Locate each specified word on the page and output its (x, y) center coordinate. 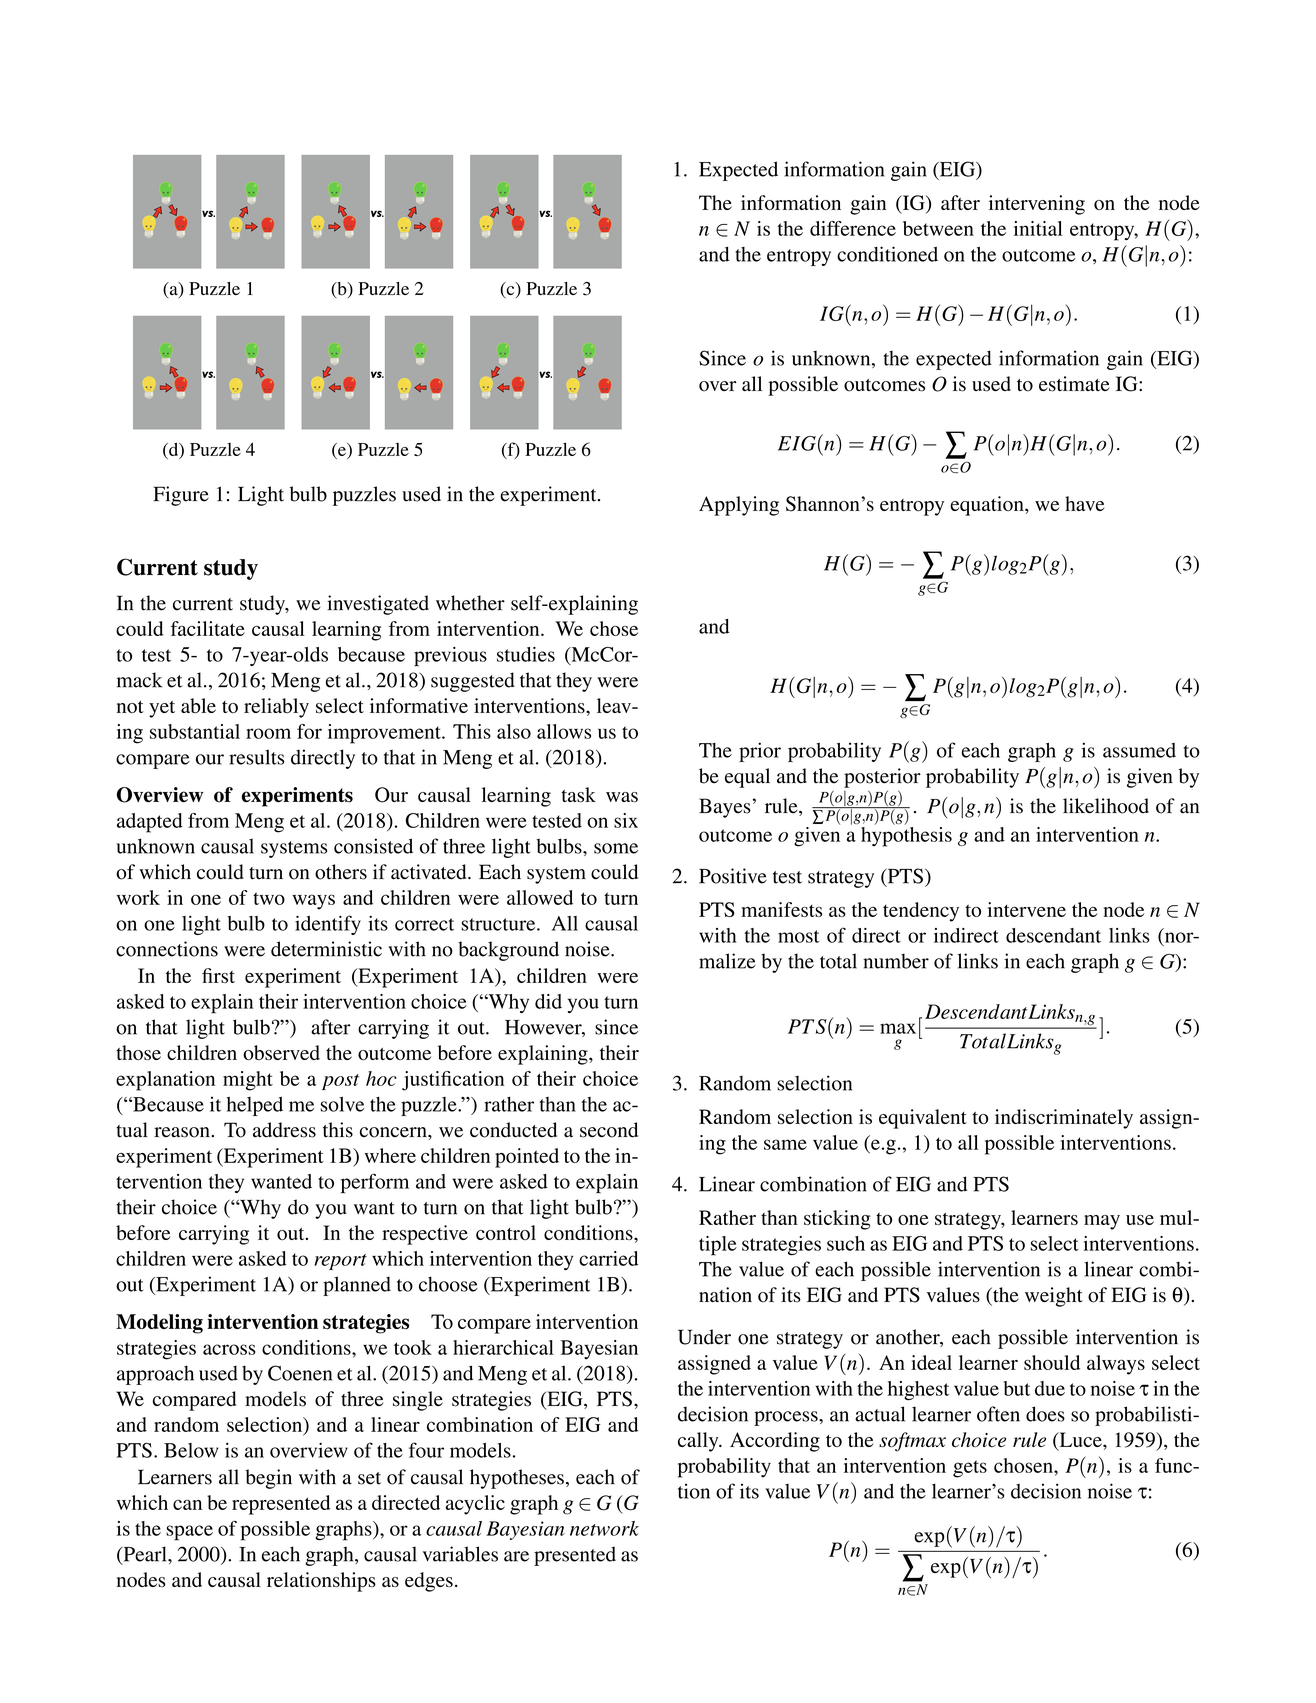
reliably (276, 708)
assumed (1139, 750)
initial (1038, 228)
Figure (181, 496)
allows (564, 731)
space (189, 1533)
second (609, 1130)
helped (255, 1106)
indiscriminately (1064, 1119)
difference (853, 228)
